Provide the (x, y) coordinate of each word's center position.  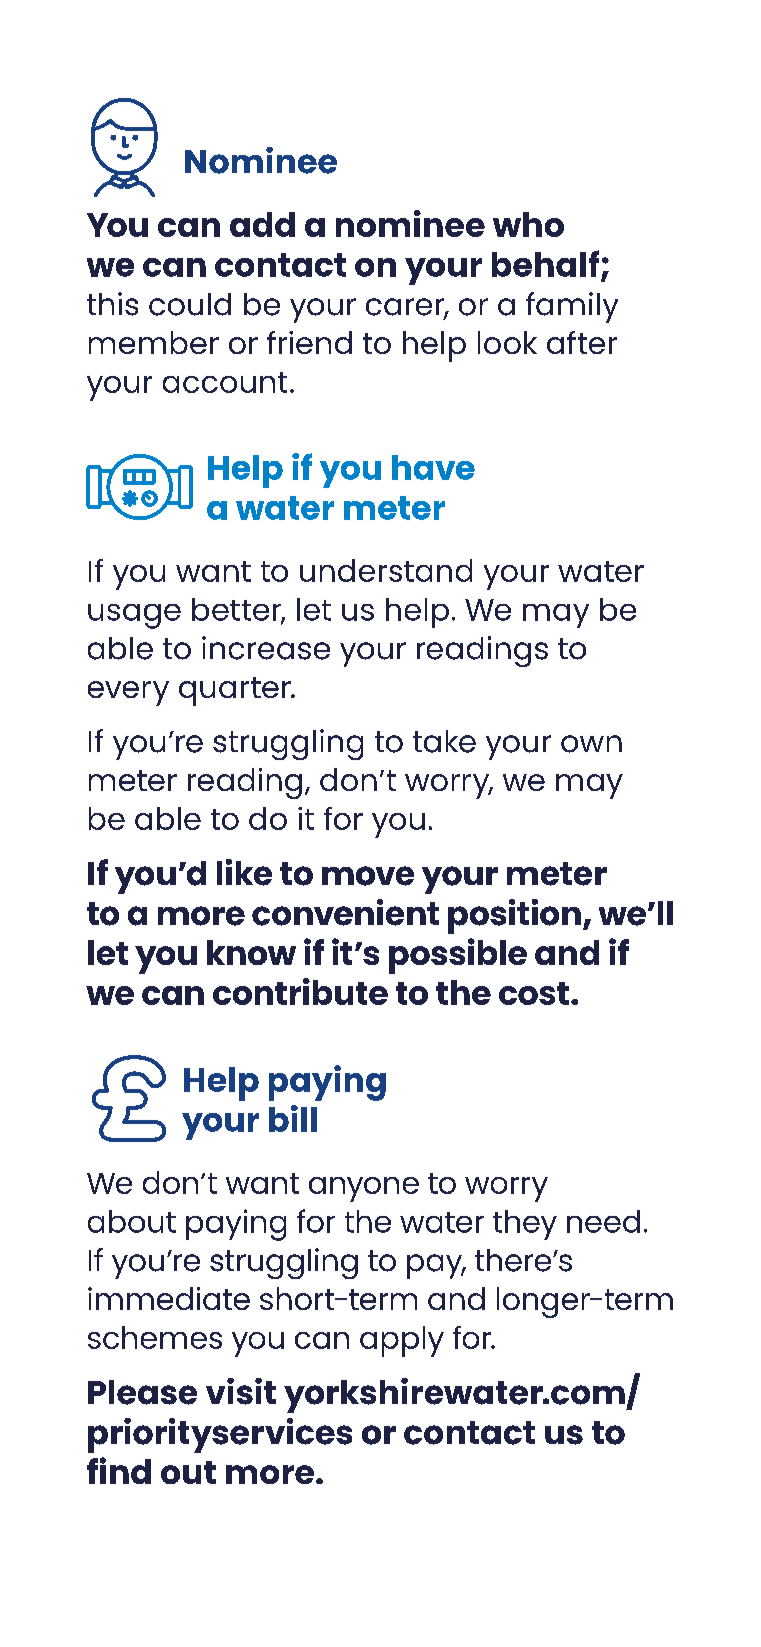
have (433, 467)
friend (309, 342)
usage (134, 616)
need (603, 1221)
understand (386, 570)
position (514, 916)
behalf (545, 263)
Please (142, 1392)
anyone (364, 1189)
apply (402, 1341)
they (525, 1225)
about (132, 1221)
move (368, 876)
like (244, 872)
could (190, 304)
